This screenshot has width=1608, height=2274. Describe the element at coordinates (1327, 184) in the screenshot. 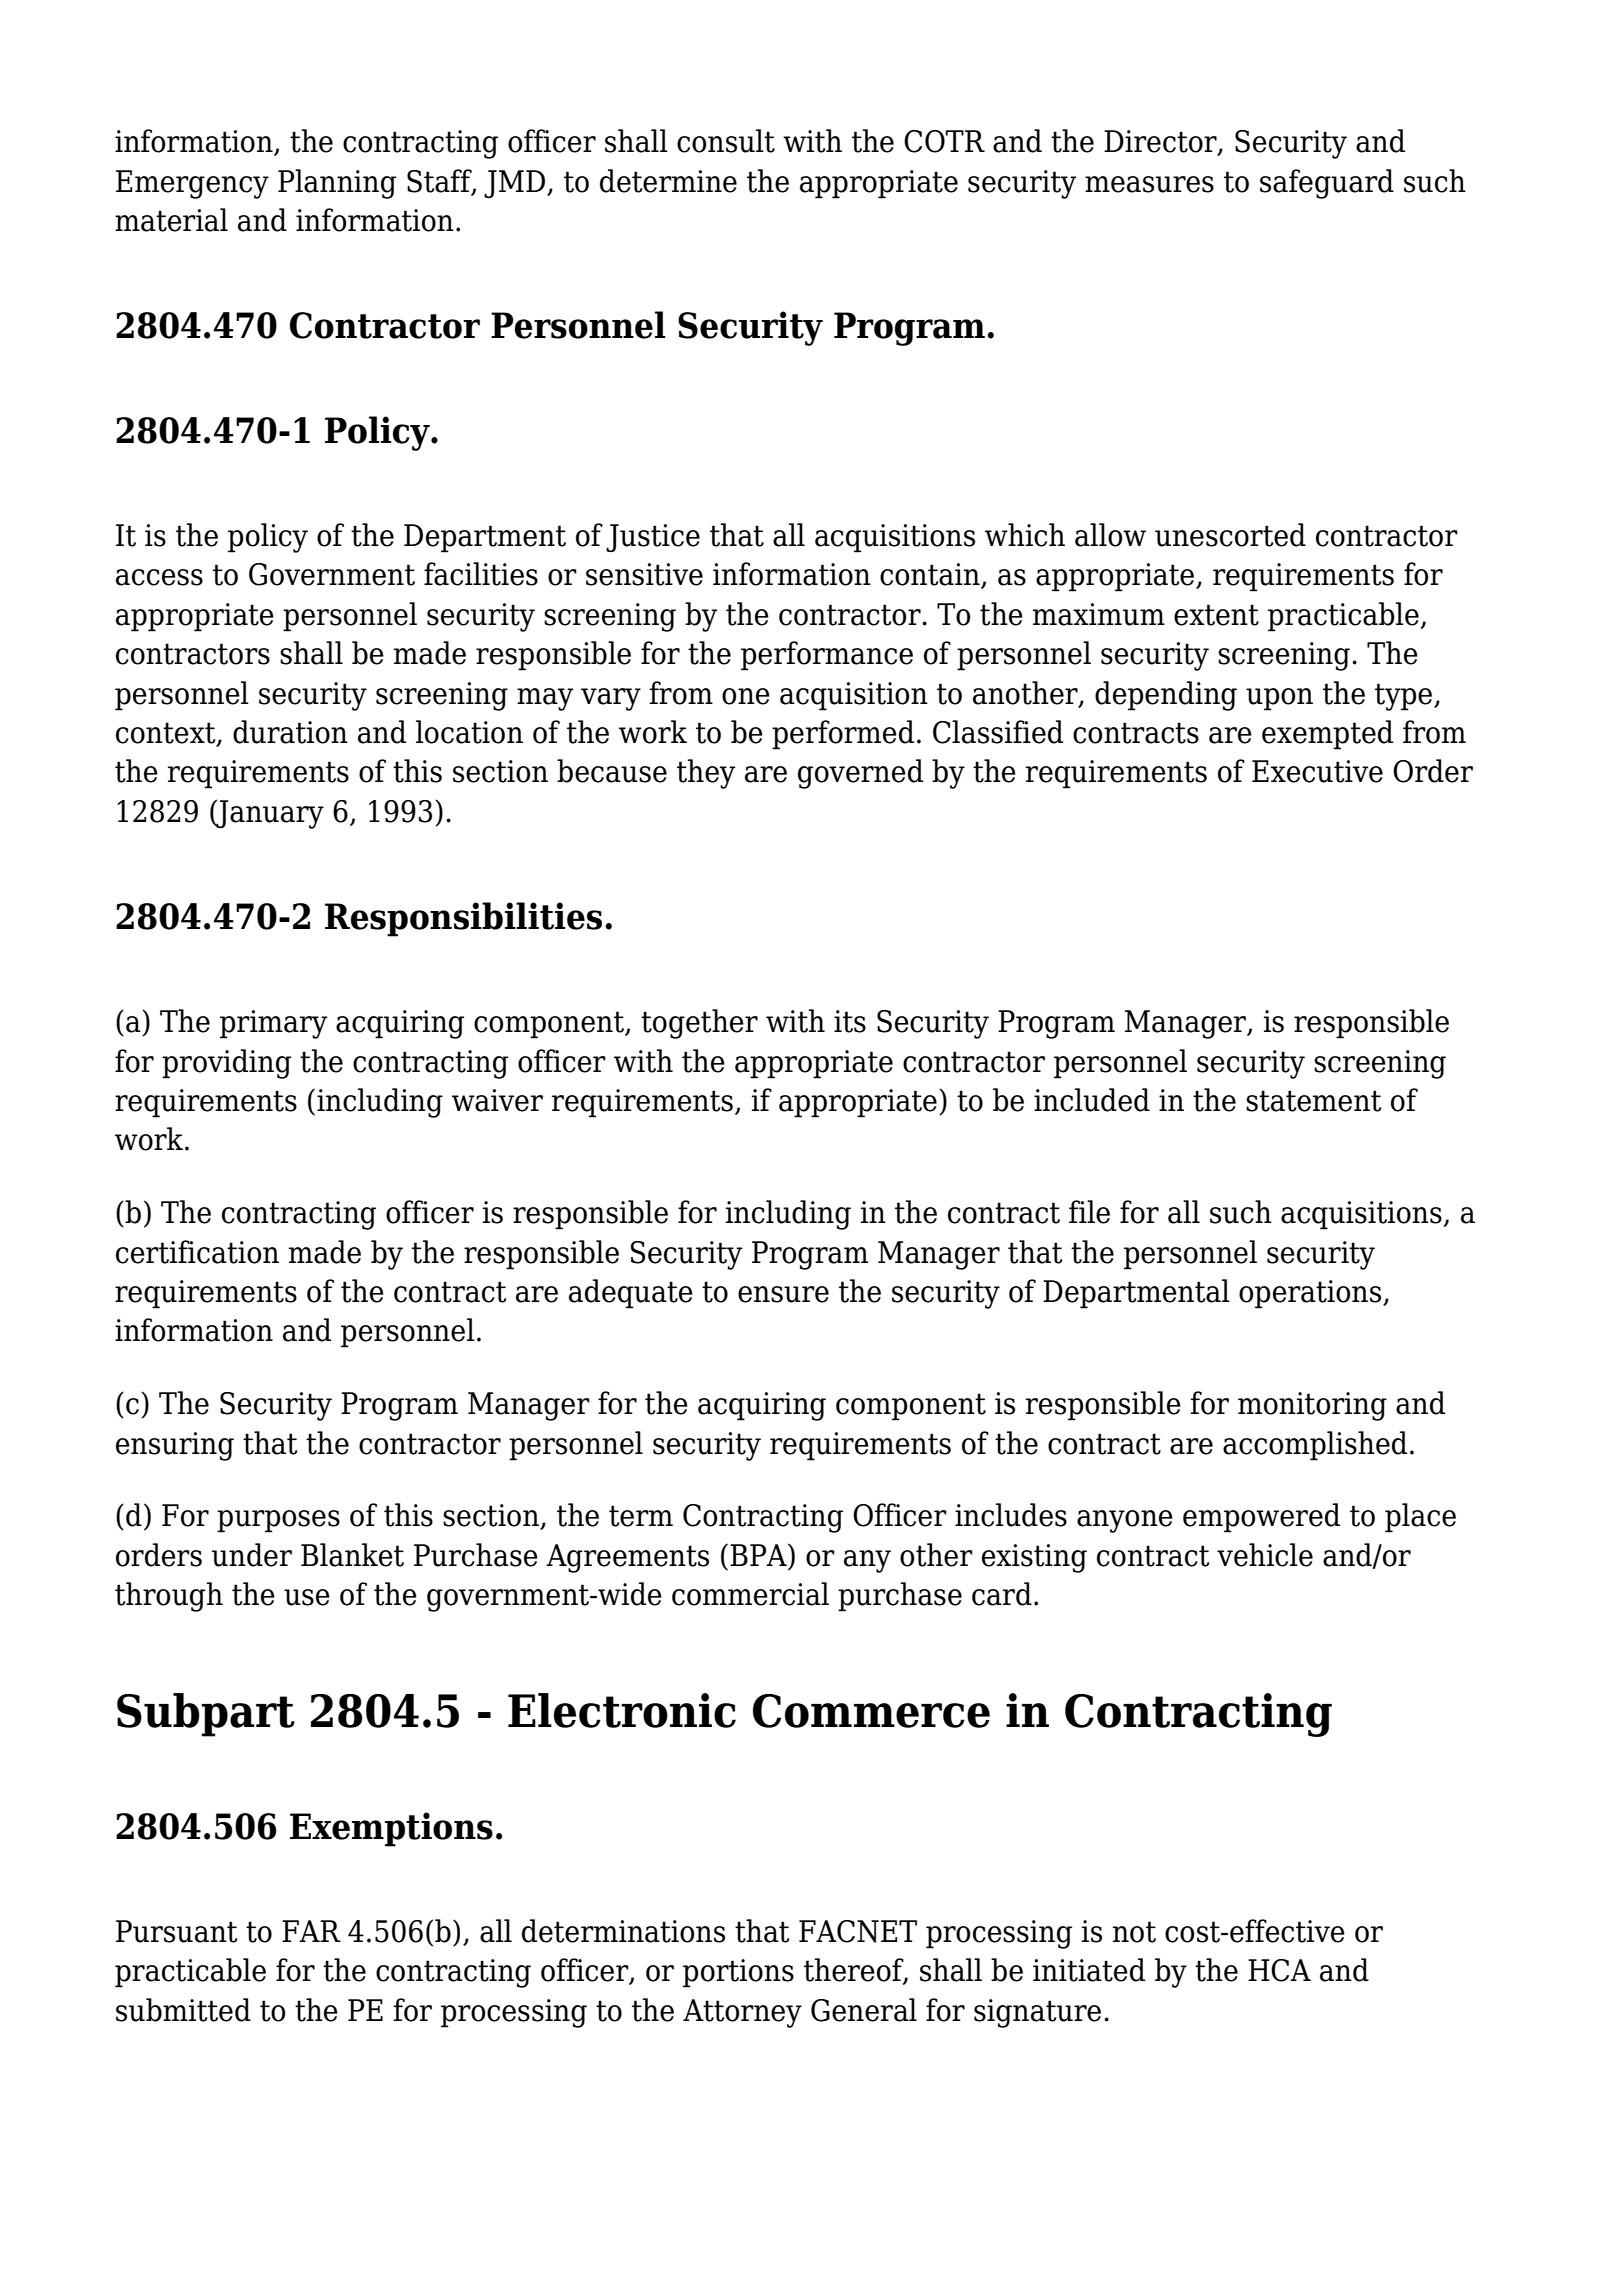

I see `safeguard` at that location.
